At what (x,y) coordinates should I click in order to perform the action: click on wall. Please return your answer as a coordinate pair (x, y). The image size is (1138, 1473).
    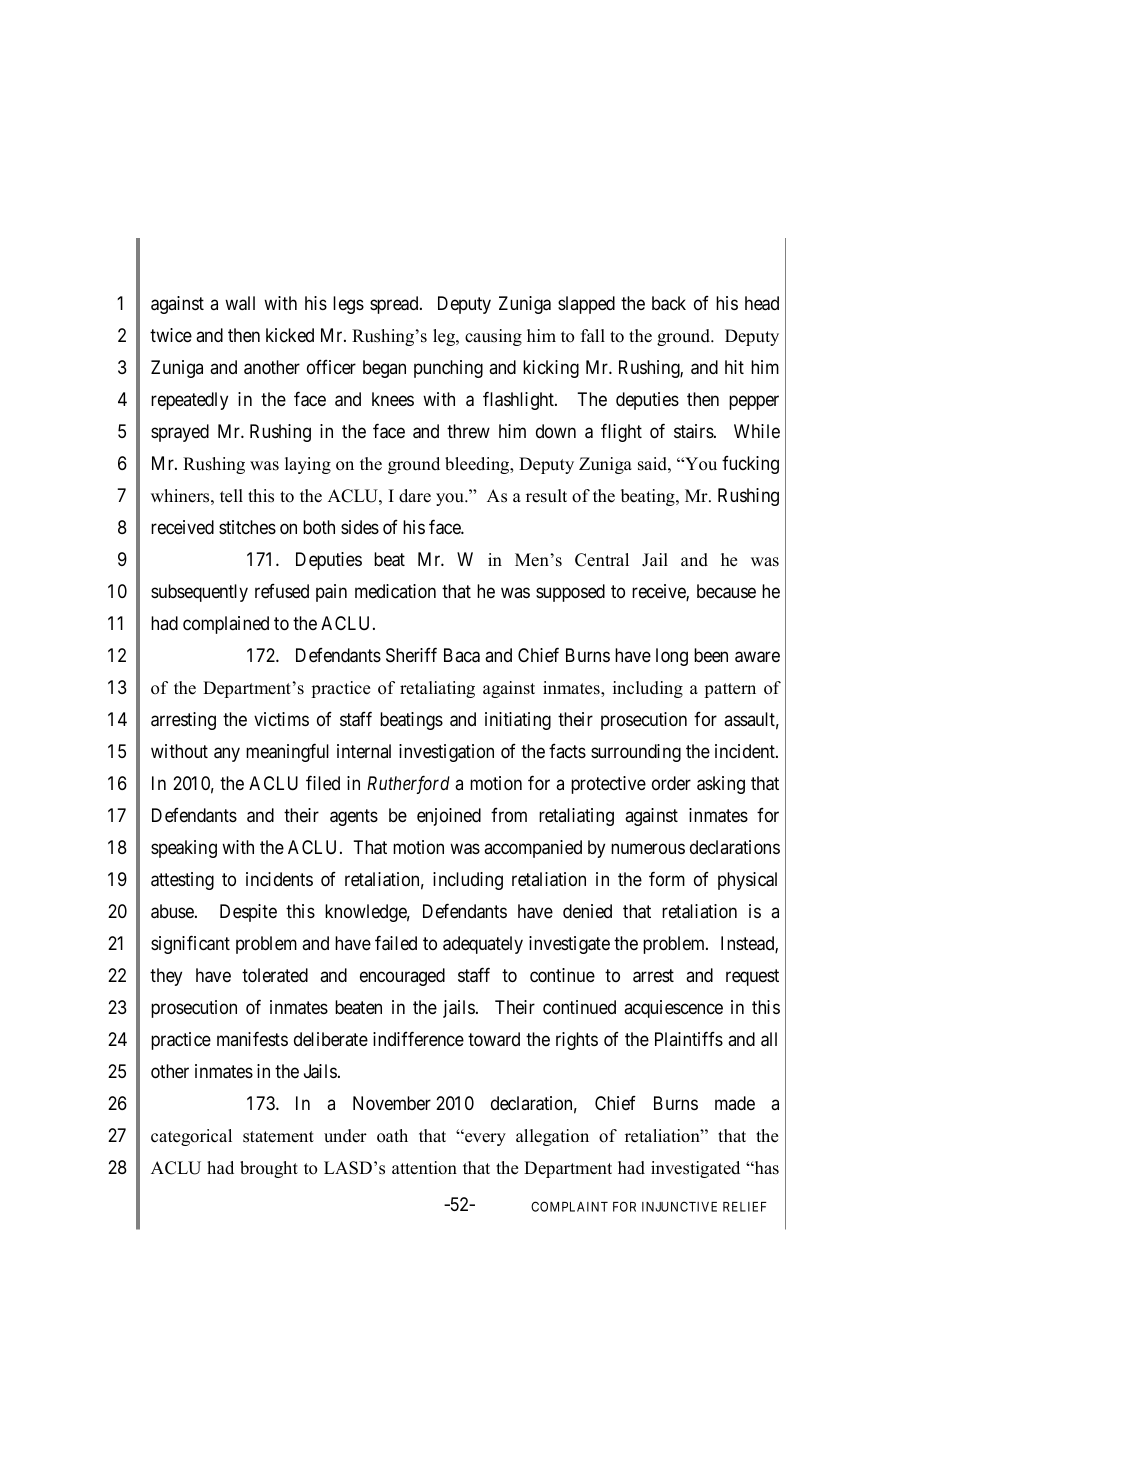
    Looking at the image, I should click on (240, 303).
